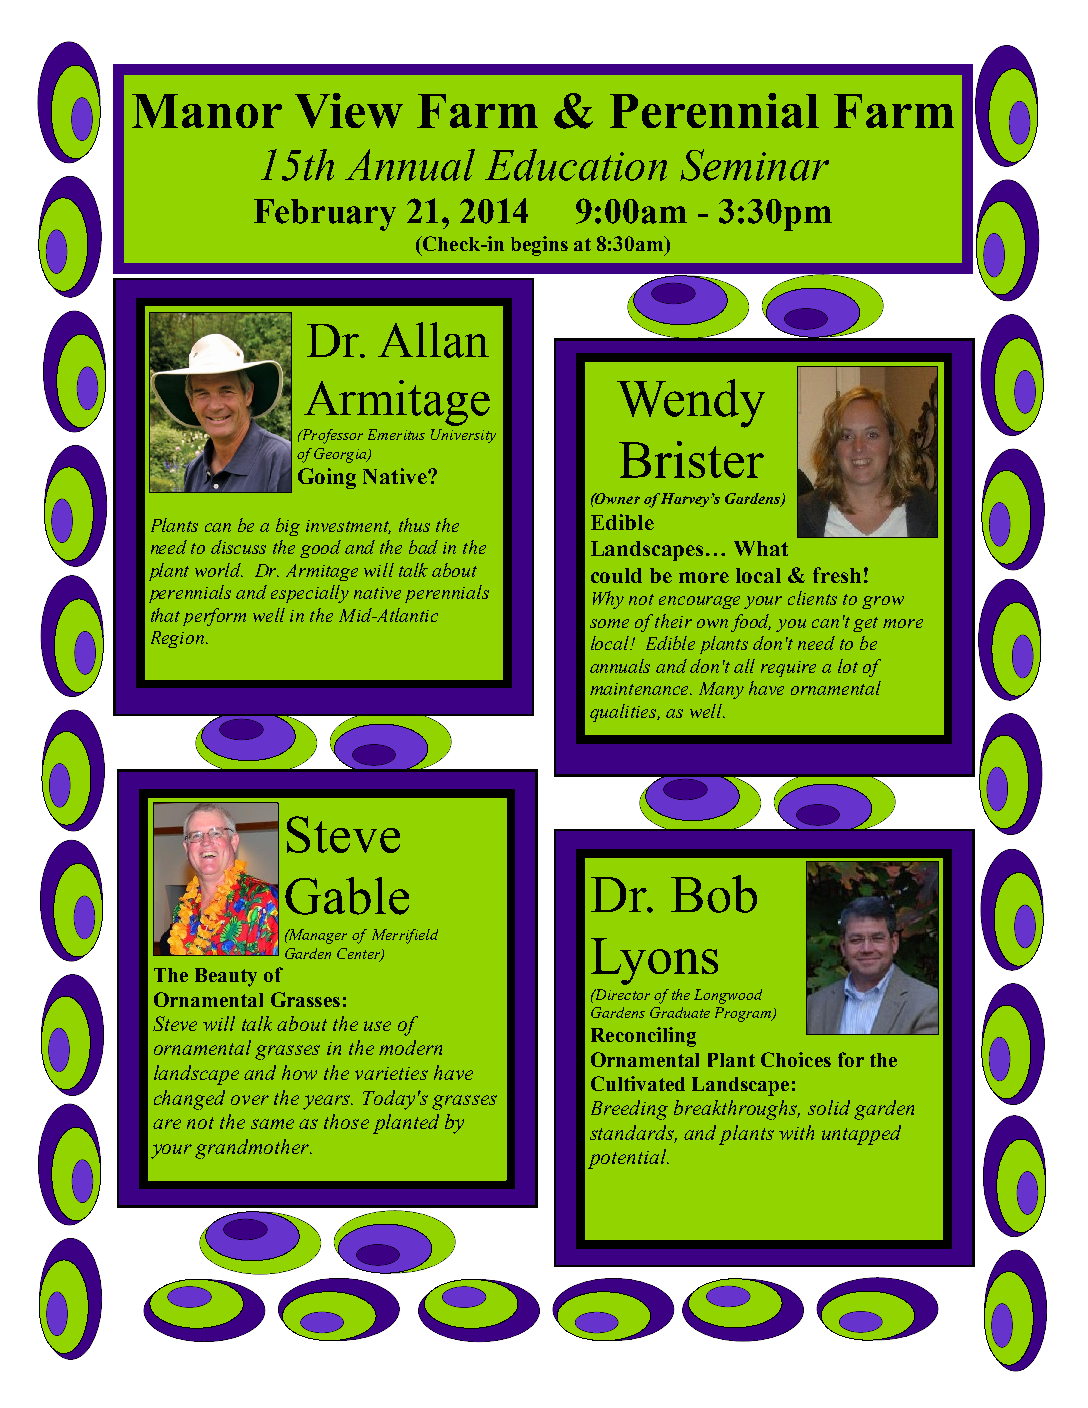  Describe the element at coordinates (272, 1124) in the image. I see `same` at that location.
